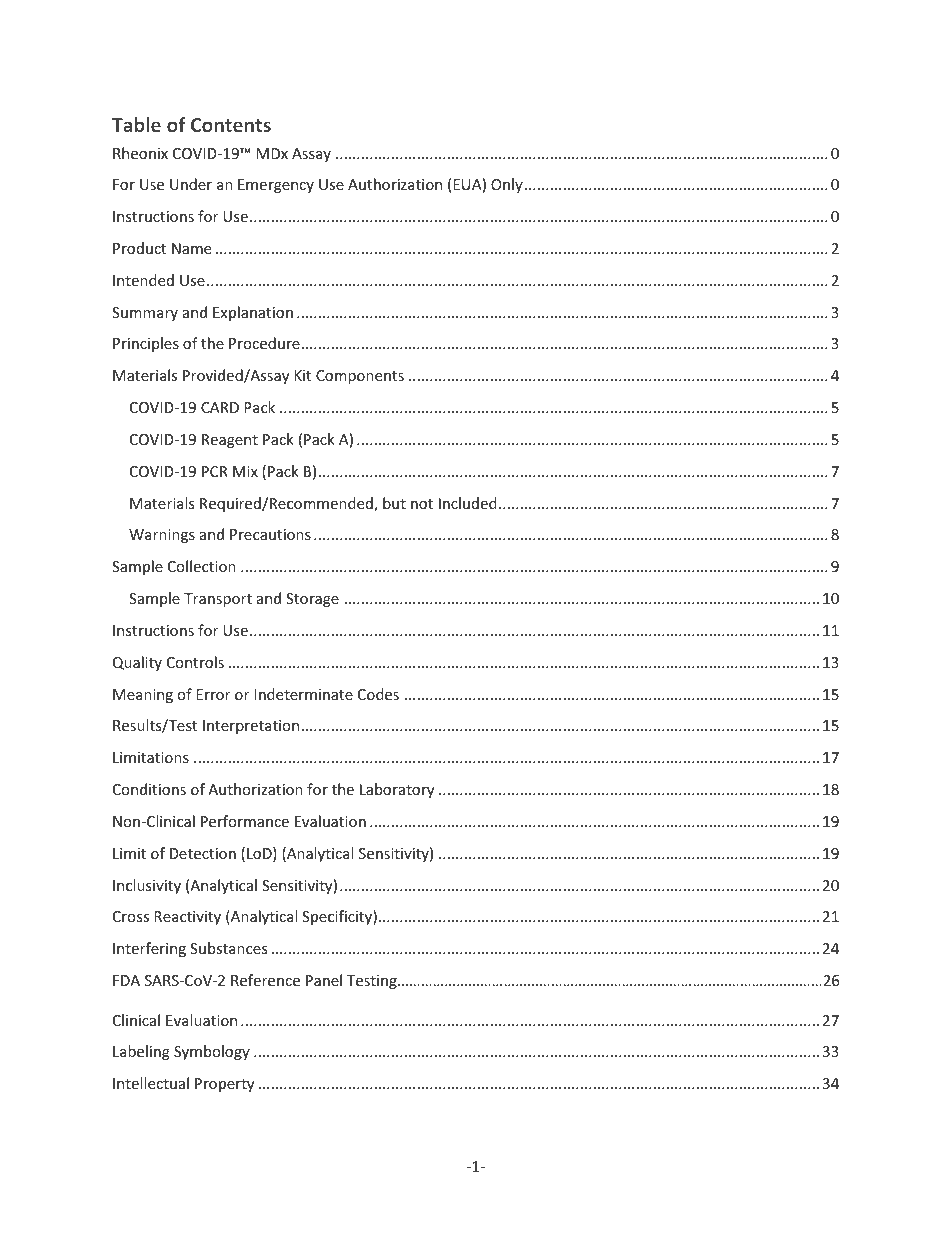 The width and height of the screenshot is (952, 1233). I want to click on Under, so click(191, 184).
